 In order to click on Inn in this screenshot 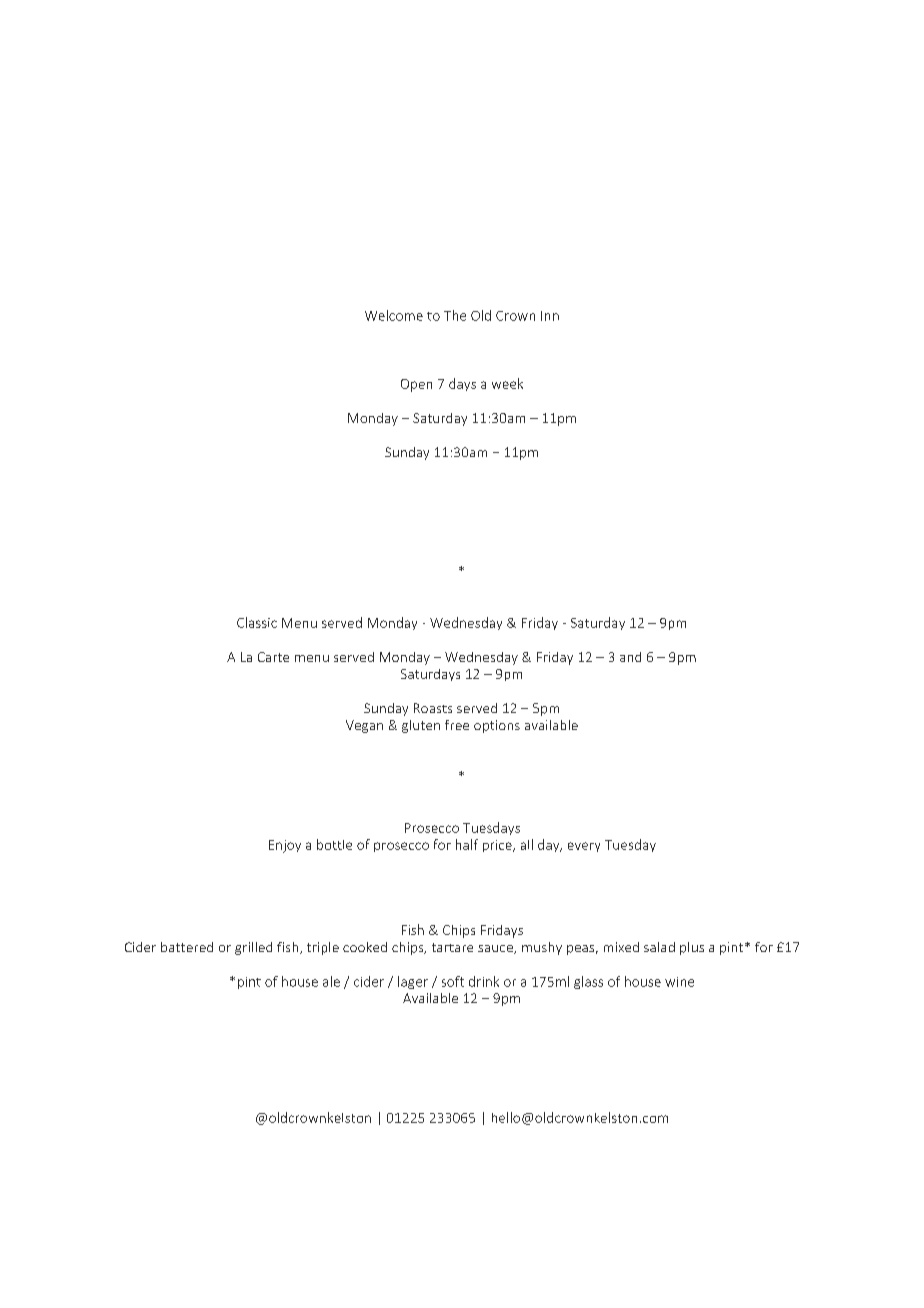, I will do `click(550, 316)`.
